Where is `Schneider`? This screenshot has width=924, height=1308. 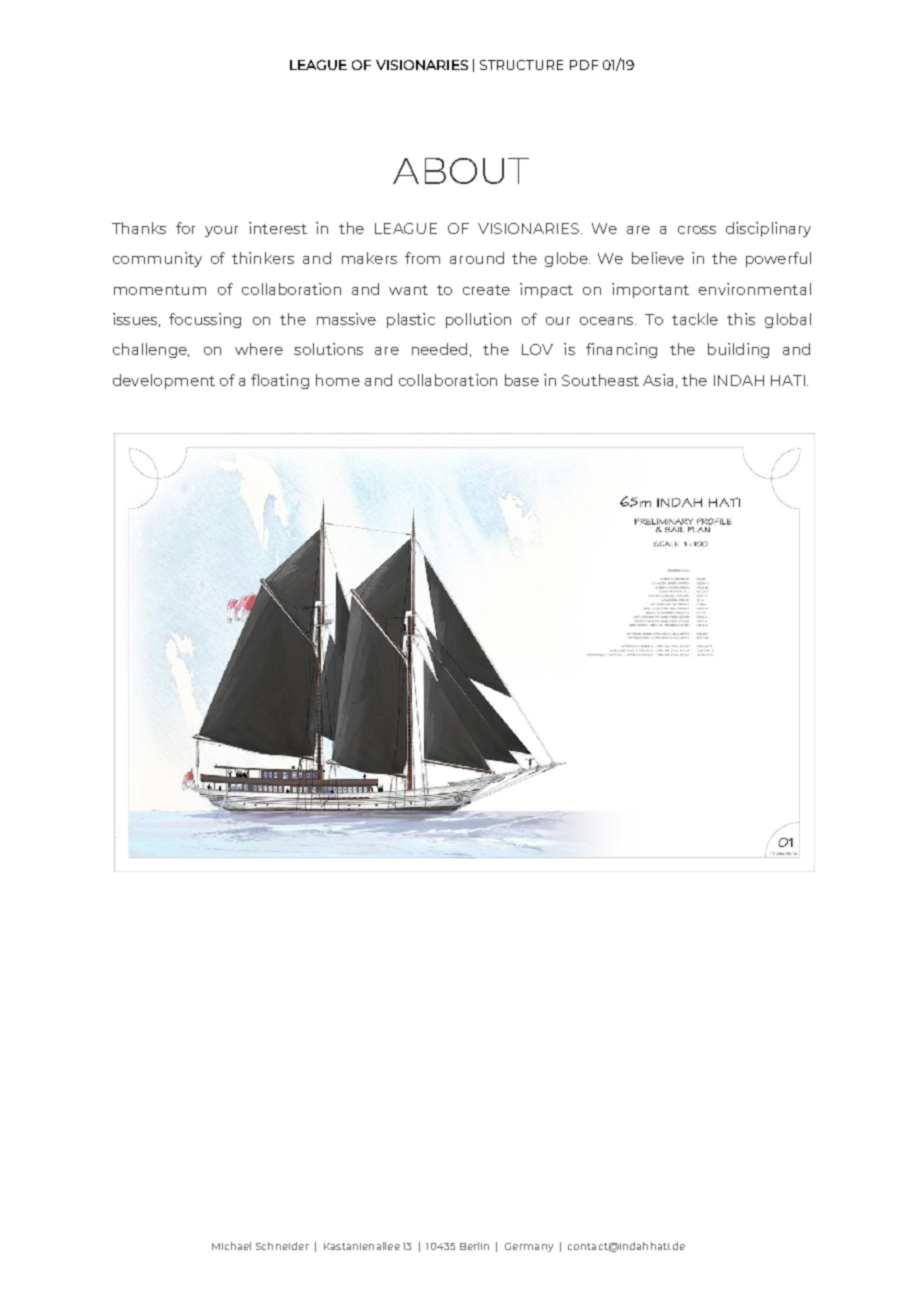
Schneider is located at coordinates (282, 1246).
